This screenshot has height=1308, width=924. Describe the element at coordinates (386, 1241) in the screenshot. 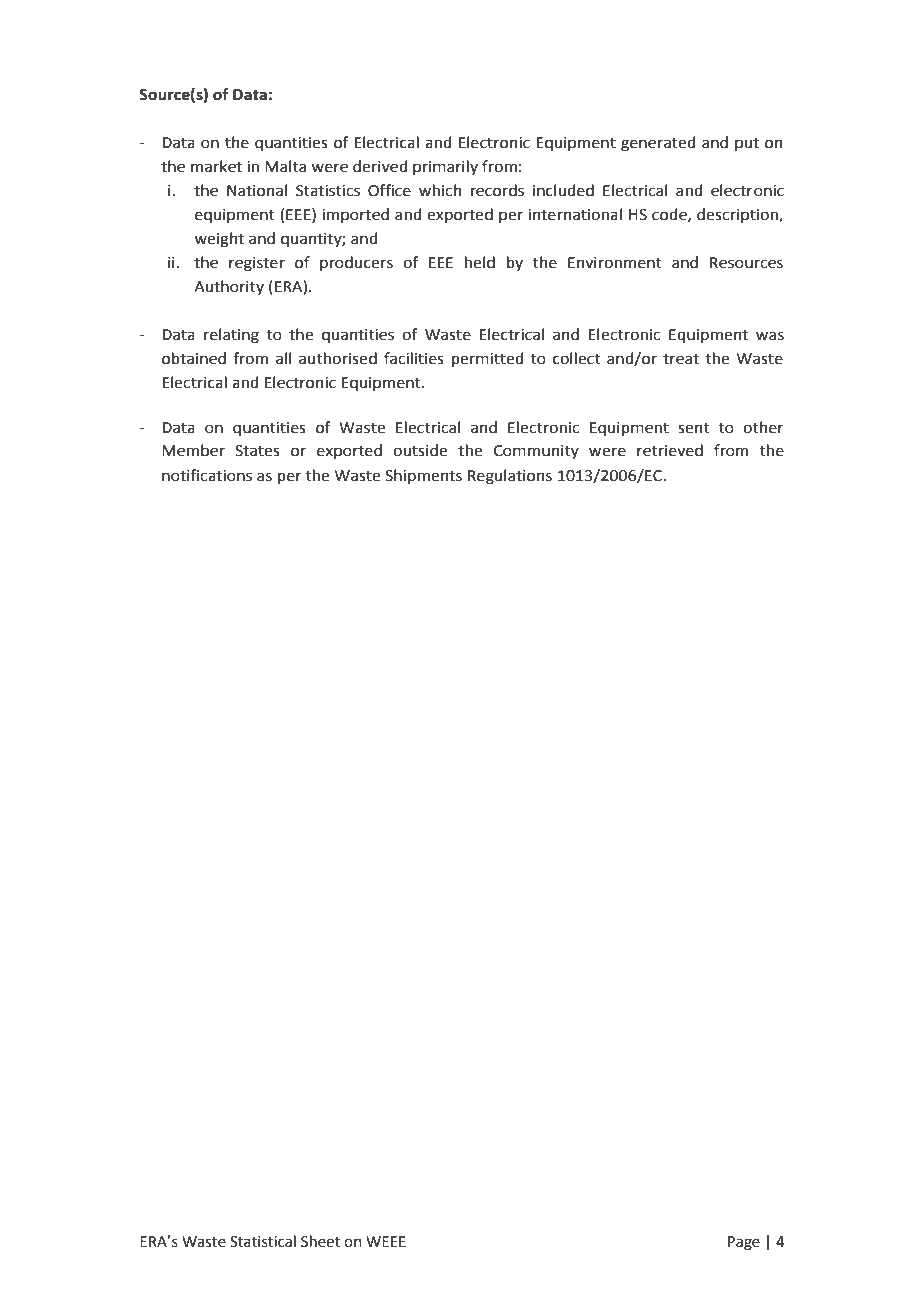

I see `WEEE` at that location.
